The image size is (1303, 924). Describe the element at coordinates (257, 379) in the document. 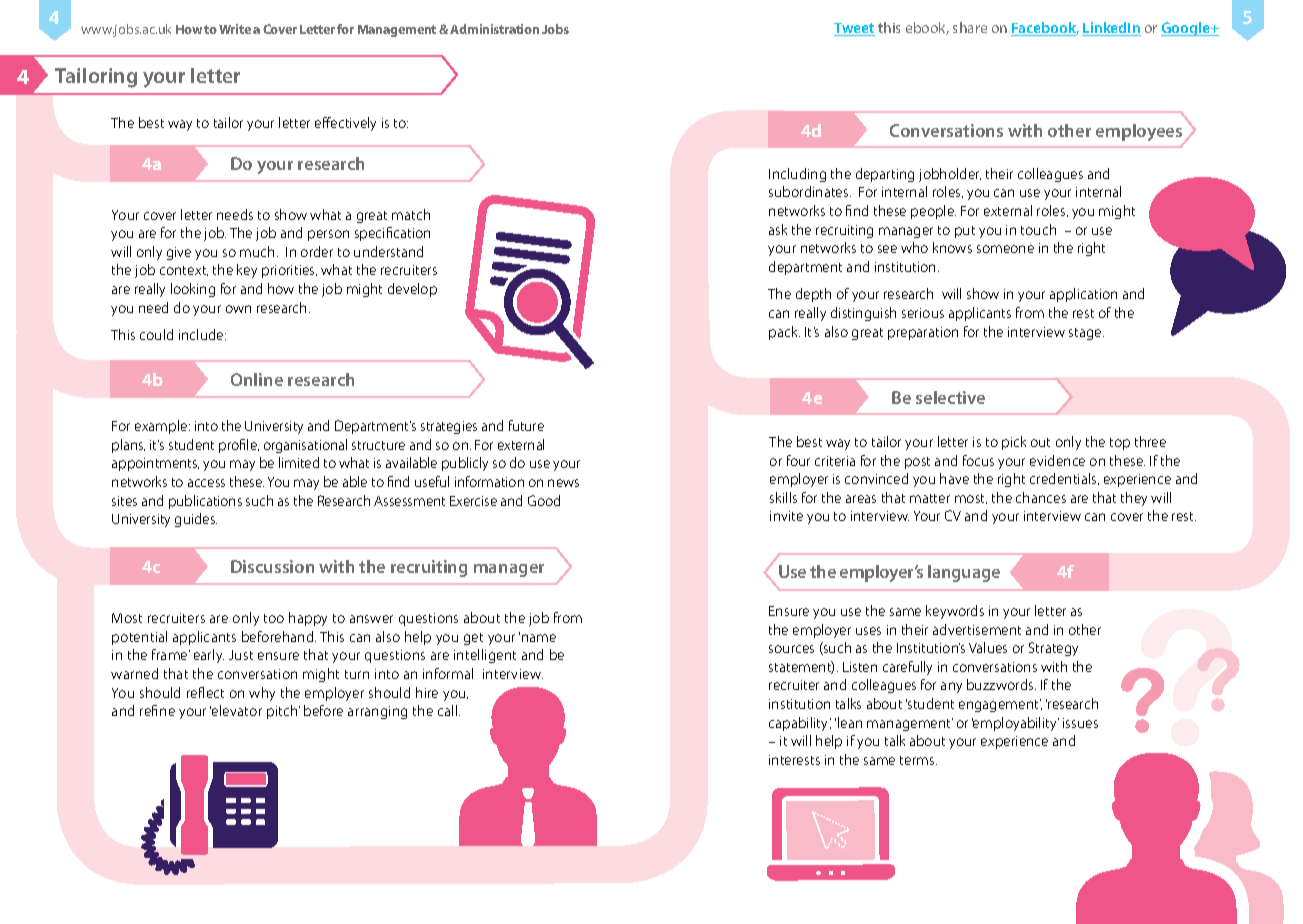

I see `Online` at that location.
